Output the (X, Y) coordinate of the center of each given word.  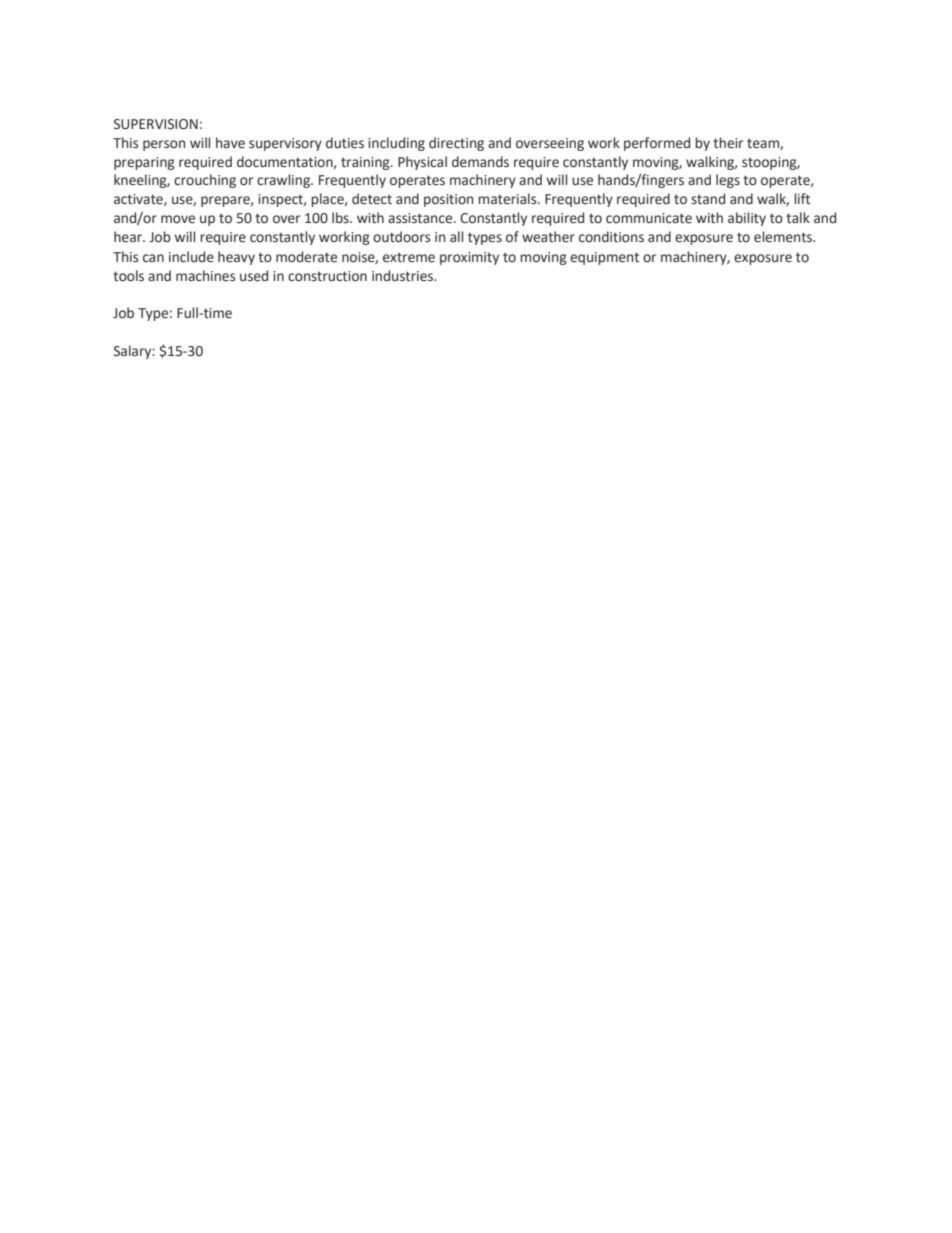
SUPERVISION (156, 124)
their (728, 143)
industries (403, 276)
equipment (604, 258)
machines (205, 276)
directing (456, 144)
